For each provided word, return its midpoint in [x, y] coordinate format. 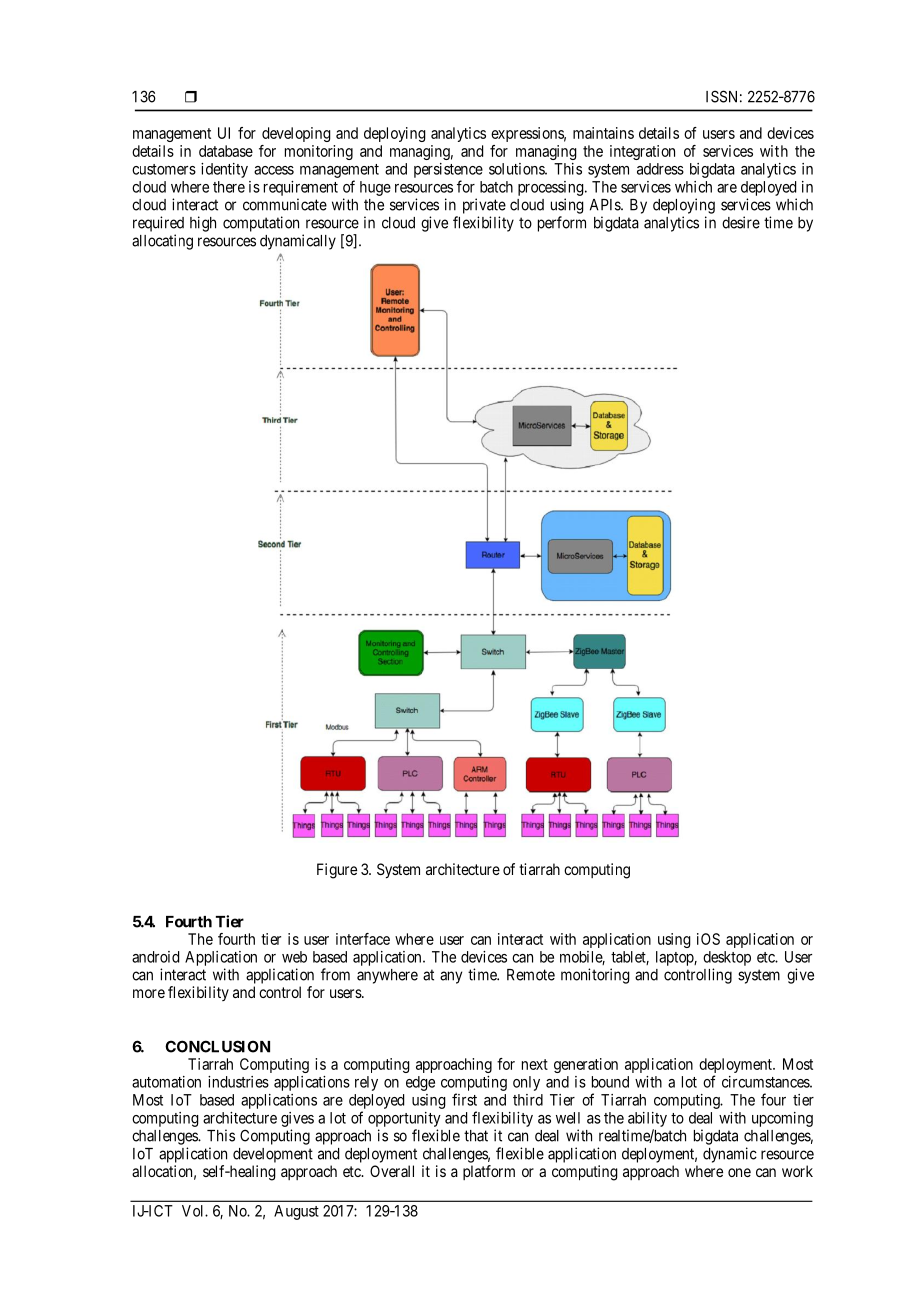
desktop [727, 958]
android [155, 957]
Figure [337, 871]
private [484, 206]
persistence [448, 170]
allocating [162, 242]
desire [741, 222]
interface [363, 939]
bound [610, 1082]
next [535, 1064]
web [294, 957]
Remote [531, 975]
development [273, 1155]
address [660, 169]
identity [224, 170]
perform [562, 224]
